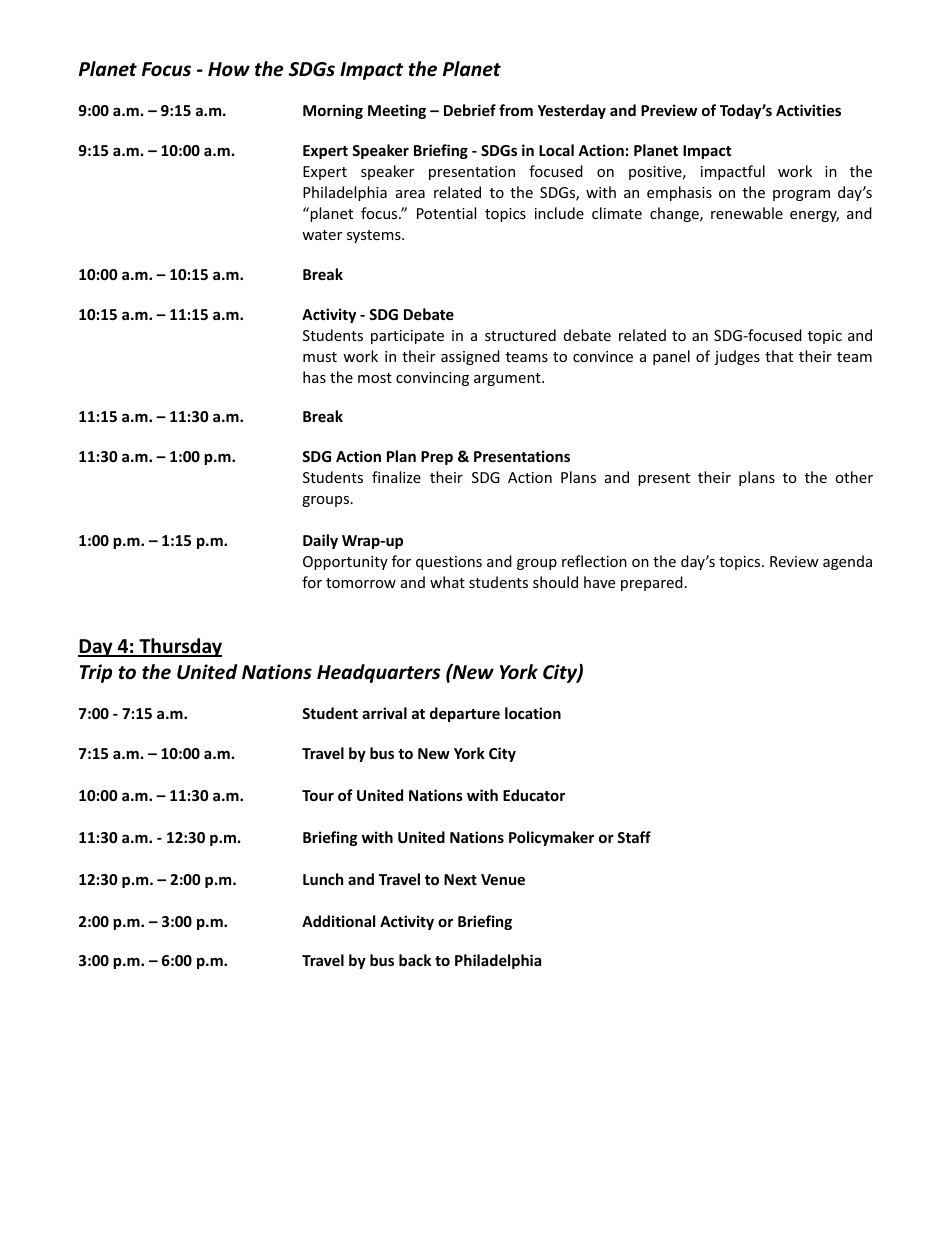  Describe the element at coordinates (520, 335) in the document. I see `structured` at that location.
